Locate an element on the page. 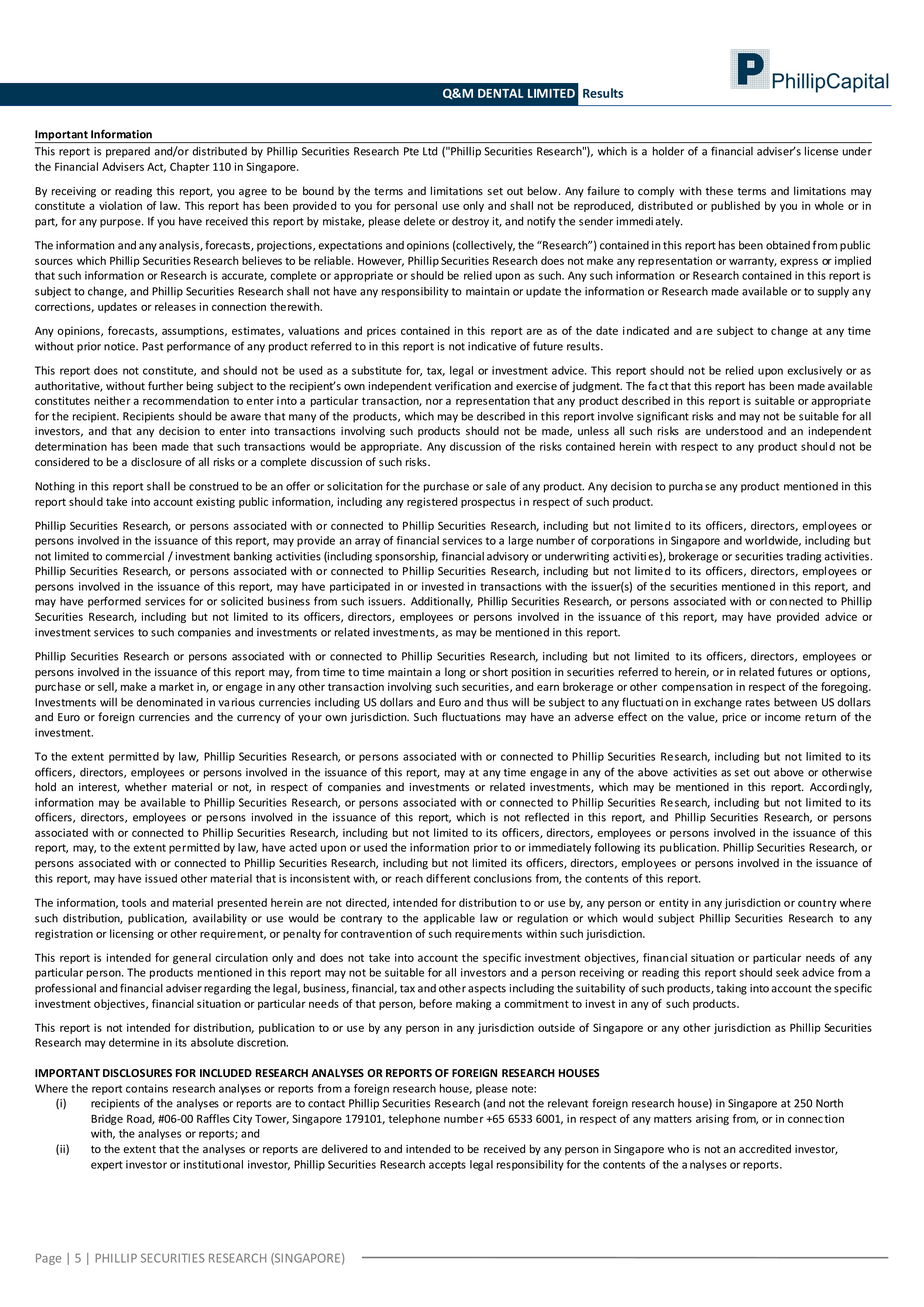  expert is located at coordinates (107, 1166).
